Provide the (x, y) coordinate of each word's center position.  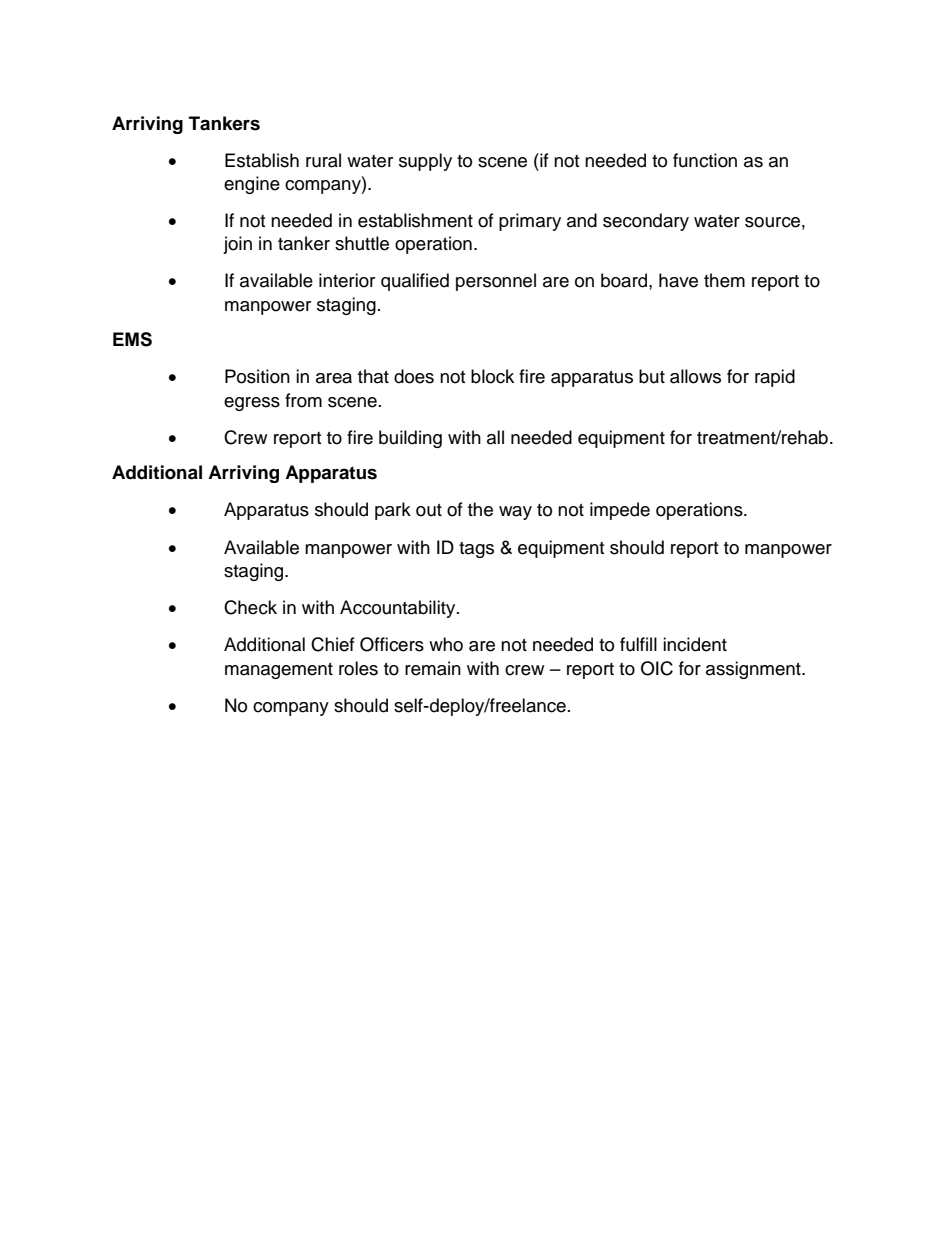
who (446, 644)
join (237, 245)
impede (620, 511)
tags (476, 550)
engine (252, 185)
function (705, 160)
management (279, 671)
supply (425, 162)
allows (695, 376)
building (410, 439)
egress (252, 404)
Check (250, 607)
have (678, 280)
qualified (415, 282)
